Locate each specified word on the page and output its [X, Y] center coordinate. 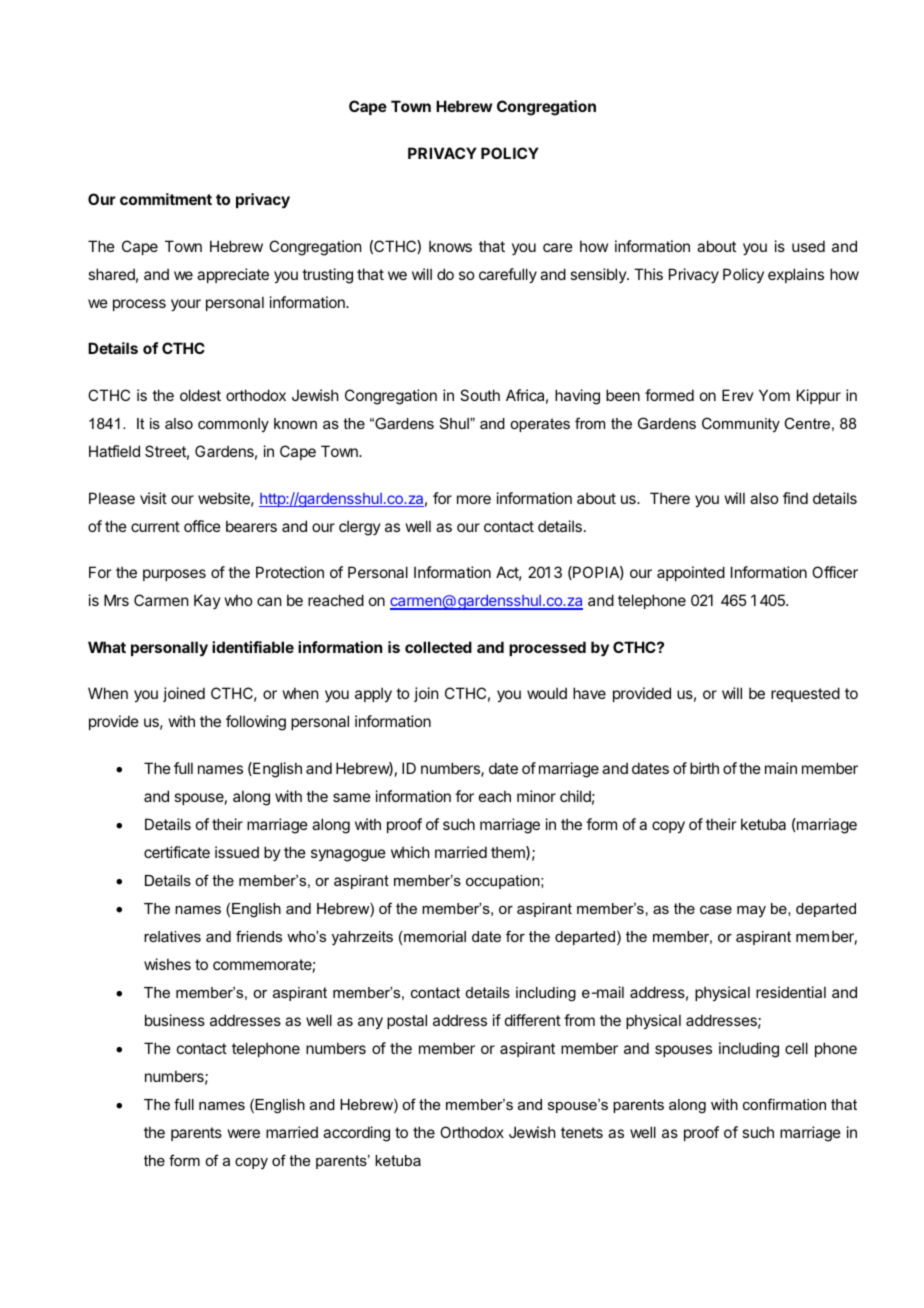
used [808, 246]
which [410, 852]
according [356, 1134]
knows [450, 246]
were [244, 1133]
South [480, 395]
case [716, 910]
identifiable [253, 647]
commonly [233, 425]
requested [805, 694]
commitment [166, 199]
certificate [177, 852]
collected [438, 647]
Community [741, 424]
